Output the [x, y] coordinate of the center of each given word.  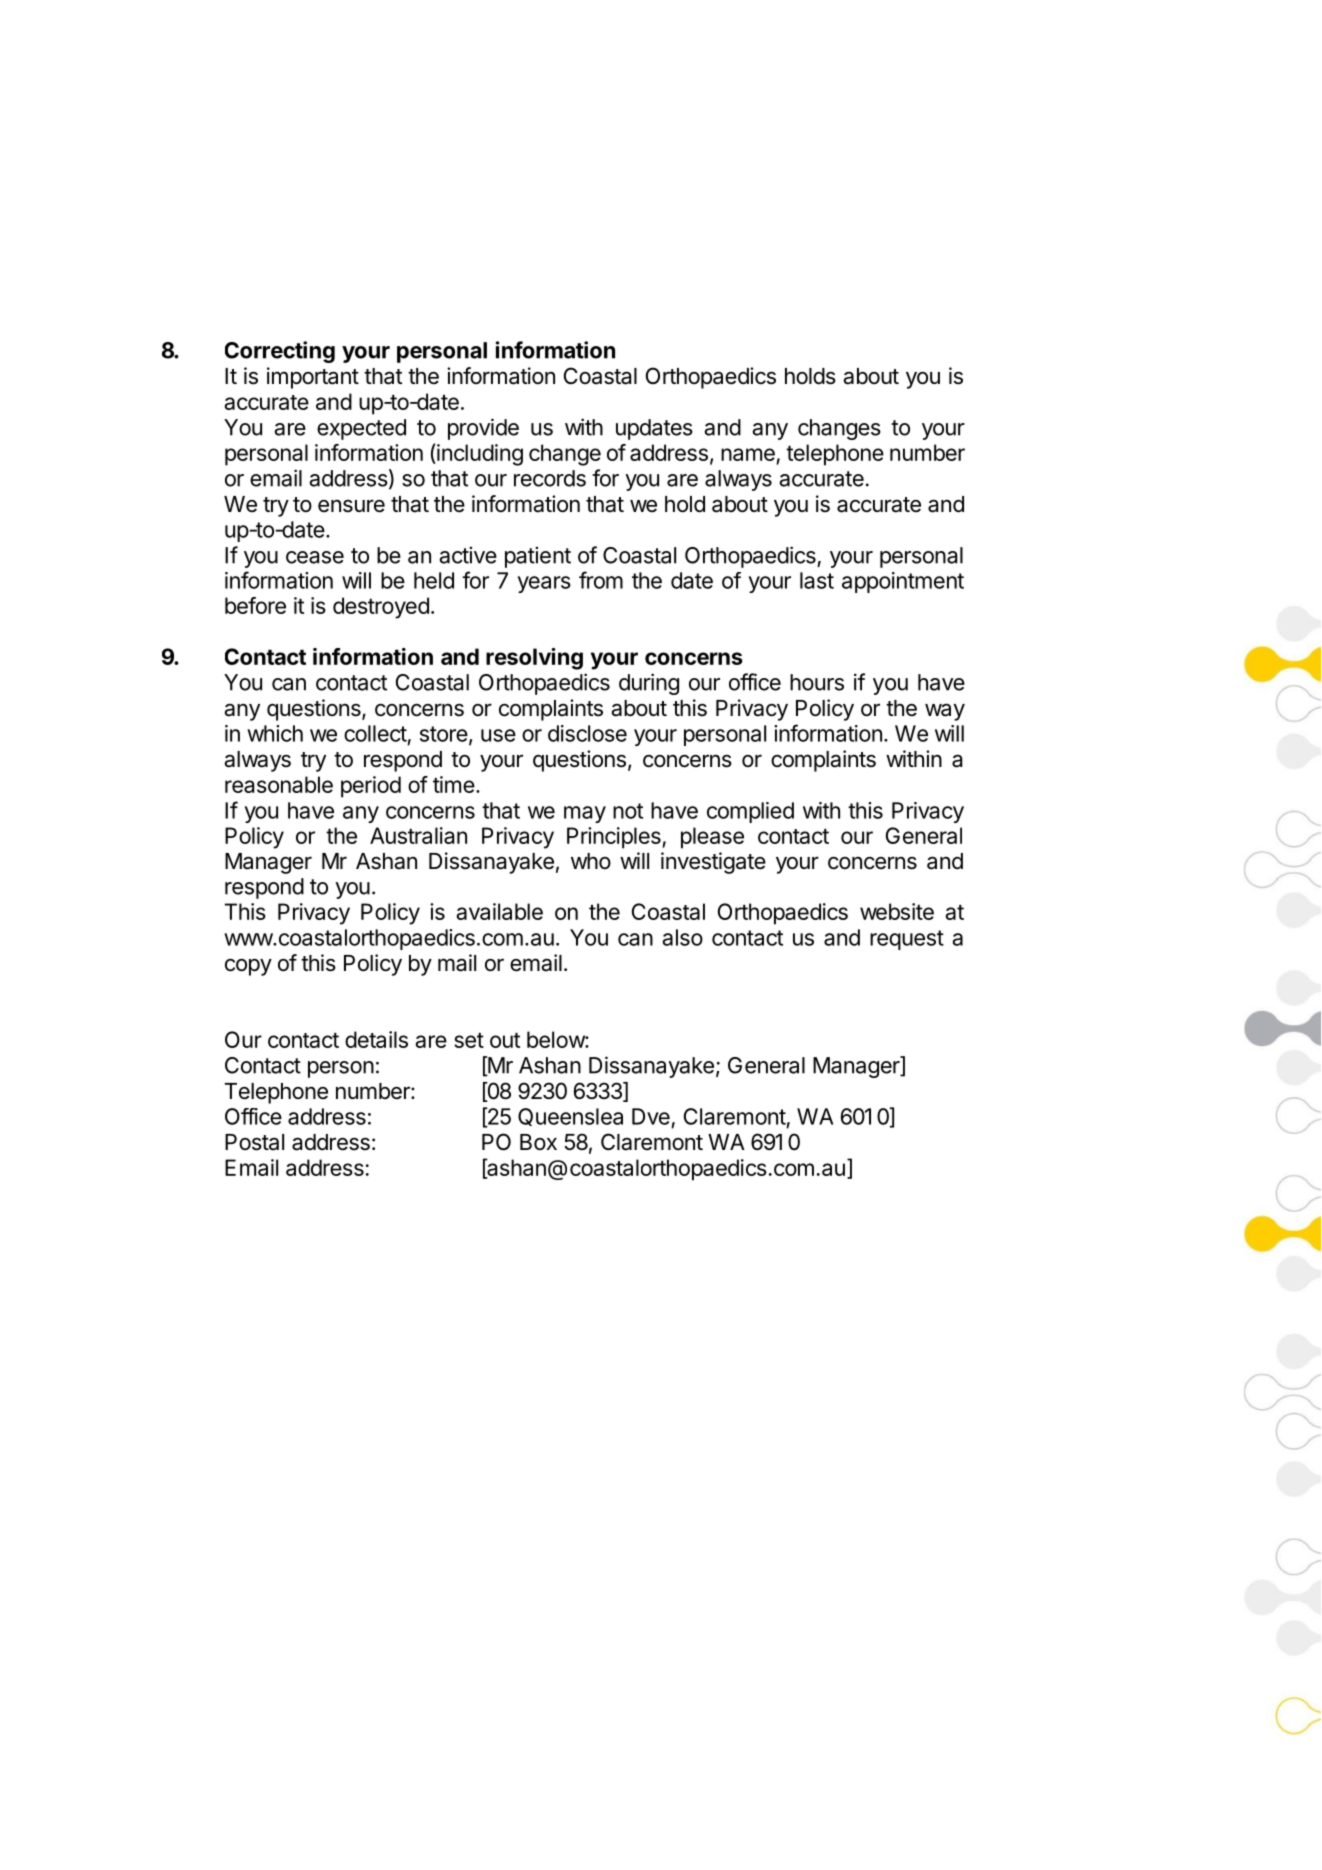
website [897, 911]
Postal [254, 1142]
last [817, 580]
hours [817, 682]
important [313, 378]
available [499, 911]
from [601, 580]
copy [248, 967]
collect [375, 733]
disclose [587, 733]
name [749, 456]
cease [315, 557]
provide [483, 429]
